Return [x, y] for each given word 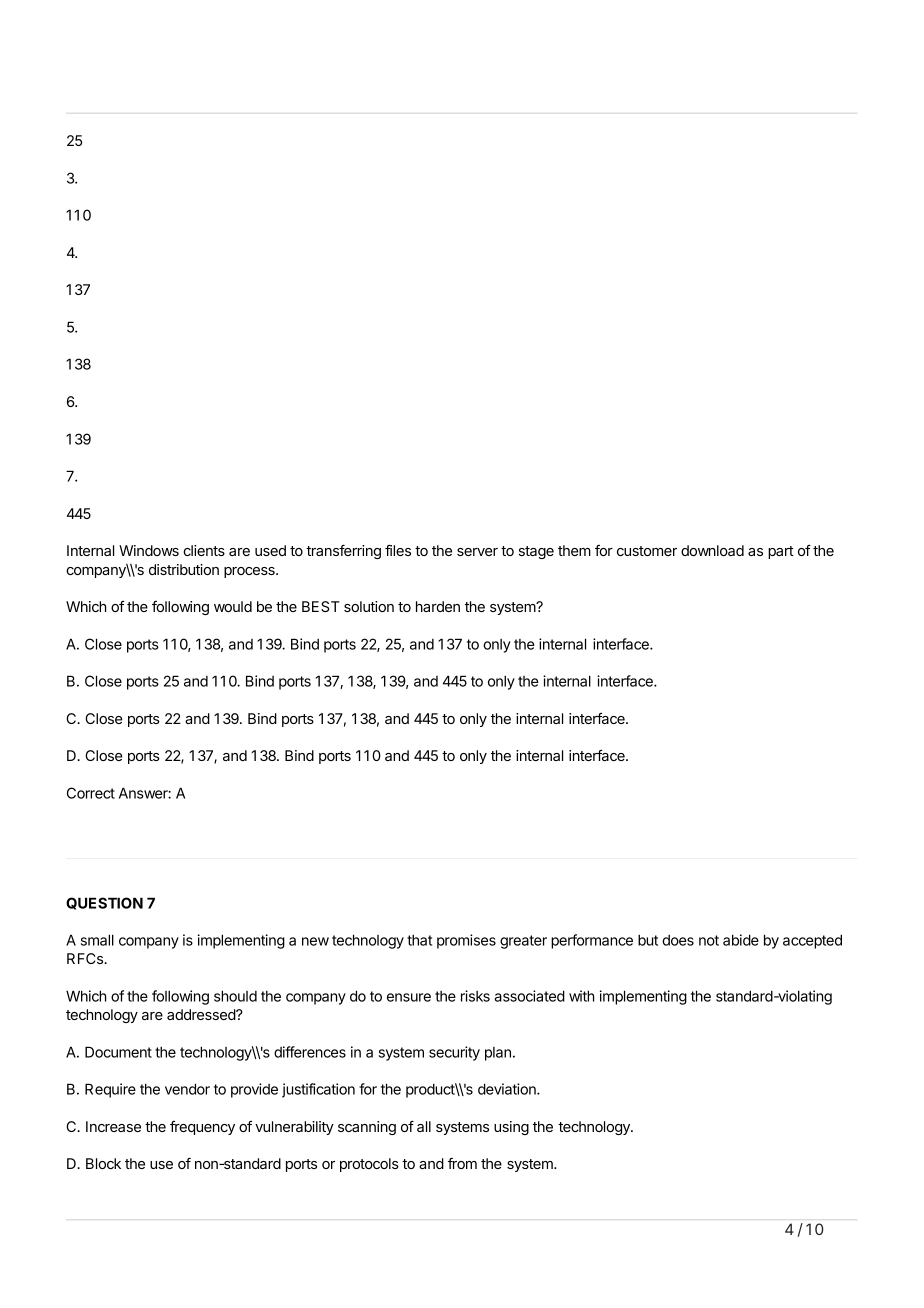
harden [438, 606]
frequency [202, 1128]
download [712, 550]
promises [466, 941]
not [709, 940]
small [97, 940]
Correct [91, 793]
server [477, 552]
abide [741, 940]
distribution [184, 569]
